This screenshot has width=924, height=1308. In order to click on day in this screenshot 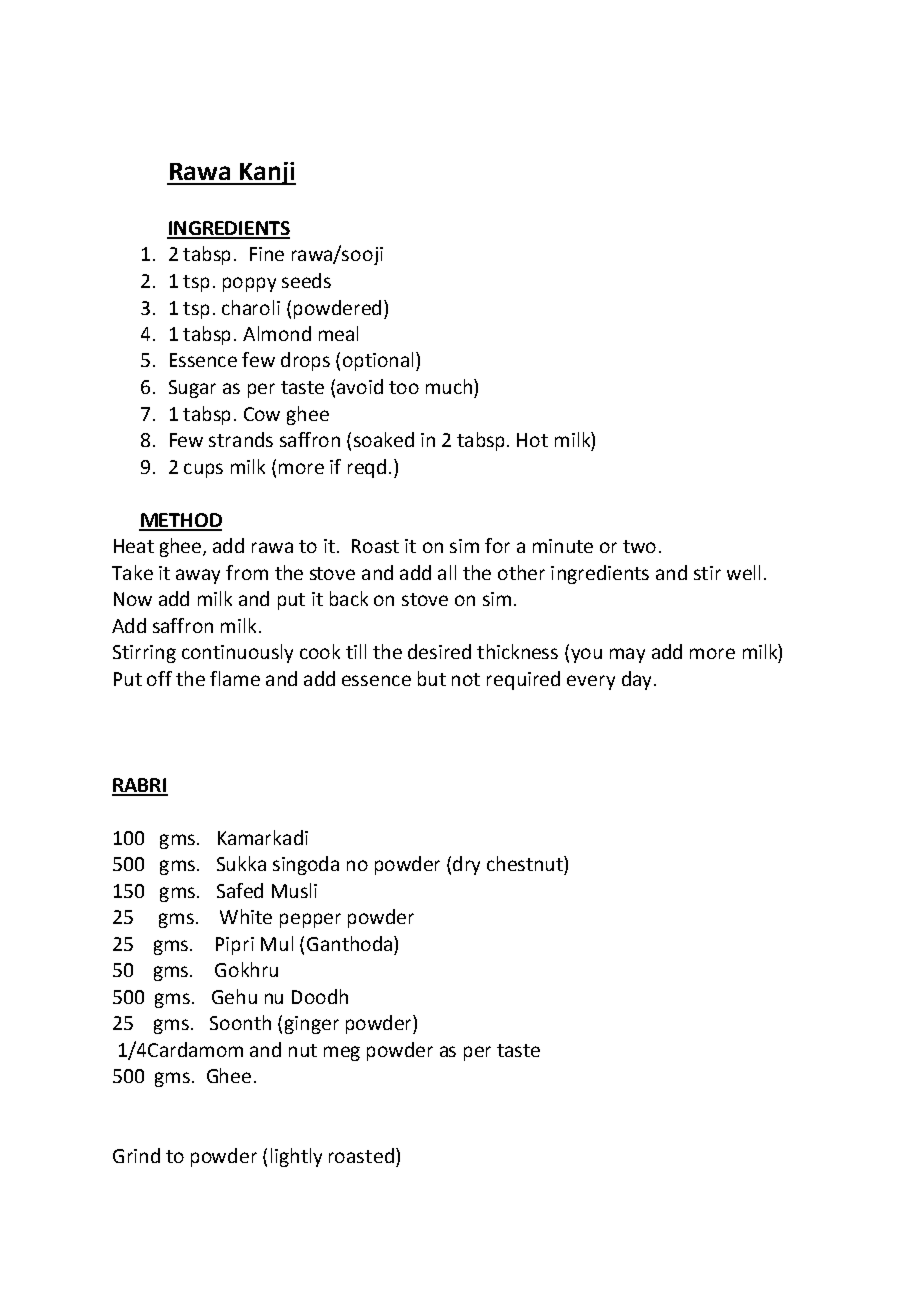, I will do `click(638, 680)`.
